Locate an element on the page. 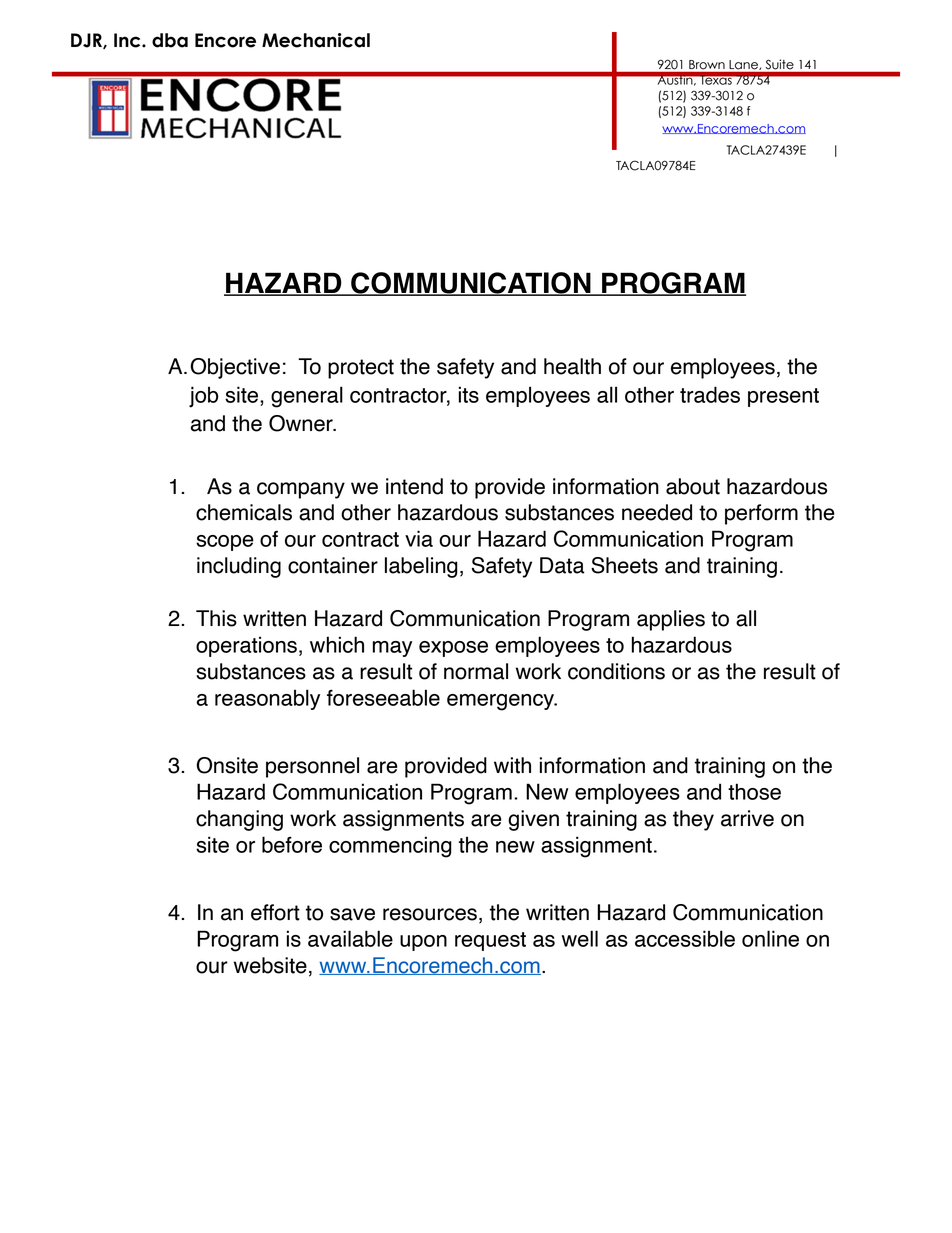 Image resolution: width=952 pixels, height=1233 pixels. operations is located at coordinates (246, 646).
